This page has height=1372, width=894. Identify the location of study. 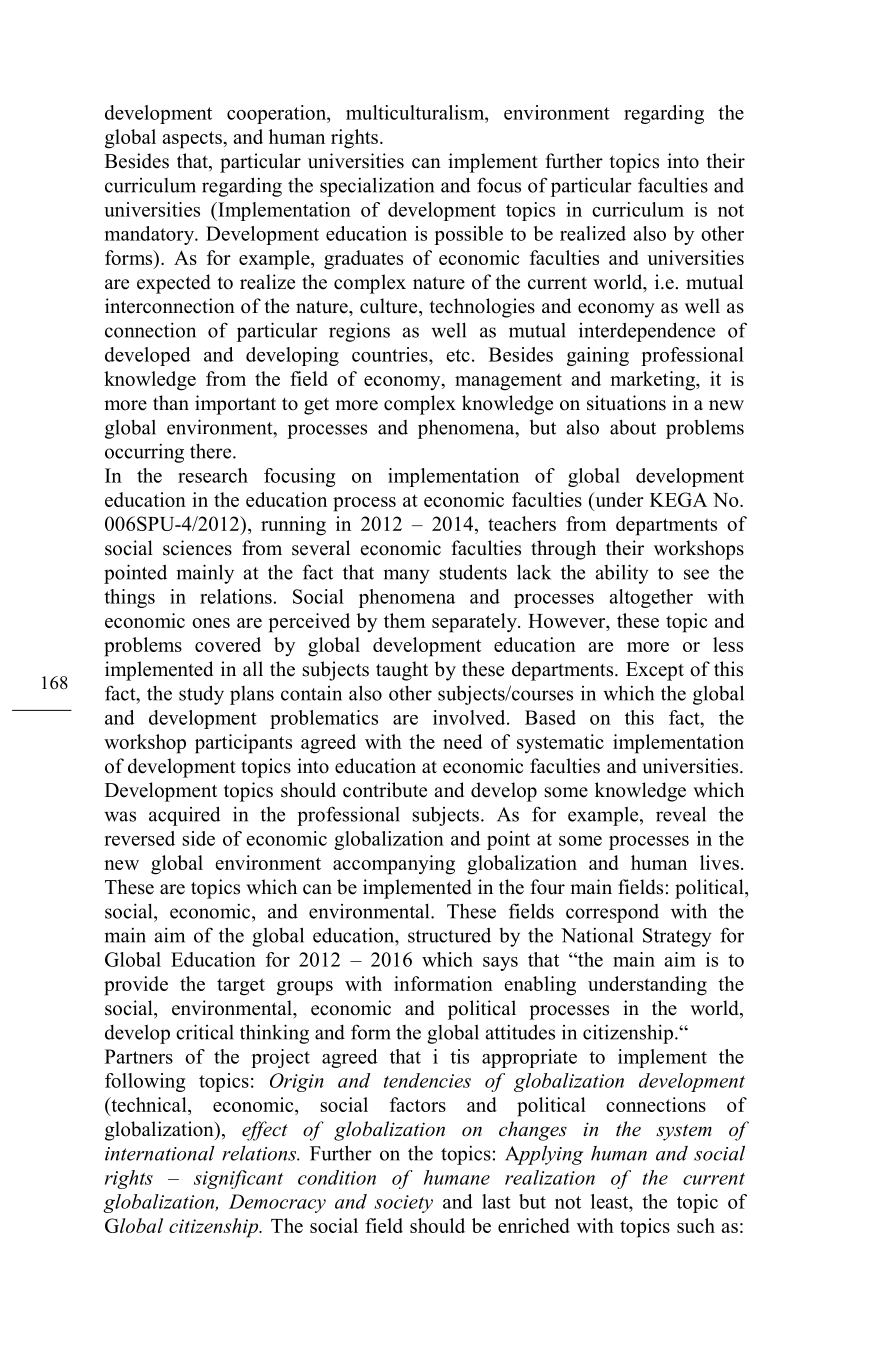
(201, 695).
